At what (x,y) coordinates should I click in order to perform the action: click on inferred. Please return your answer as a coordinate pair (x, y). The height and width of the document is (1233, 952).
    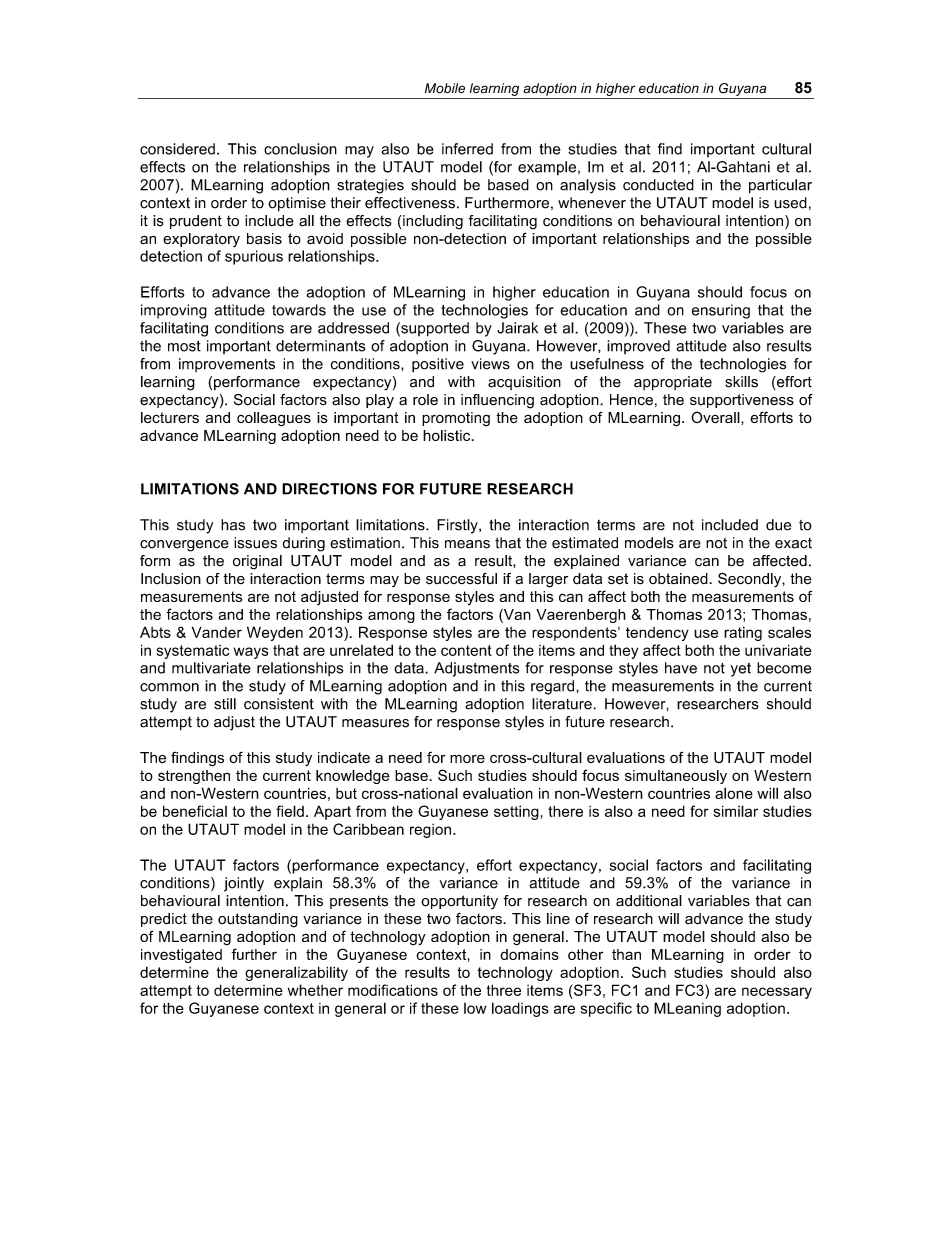
    Looking at the image, I should click on (467, 149).
